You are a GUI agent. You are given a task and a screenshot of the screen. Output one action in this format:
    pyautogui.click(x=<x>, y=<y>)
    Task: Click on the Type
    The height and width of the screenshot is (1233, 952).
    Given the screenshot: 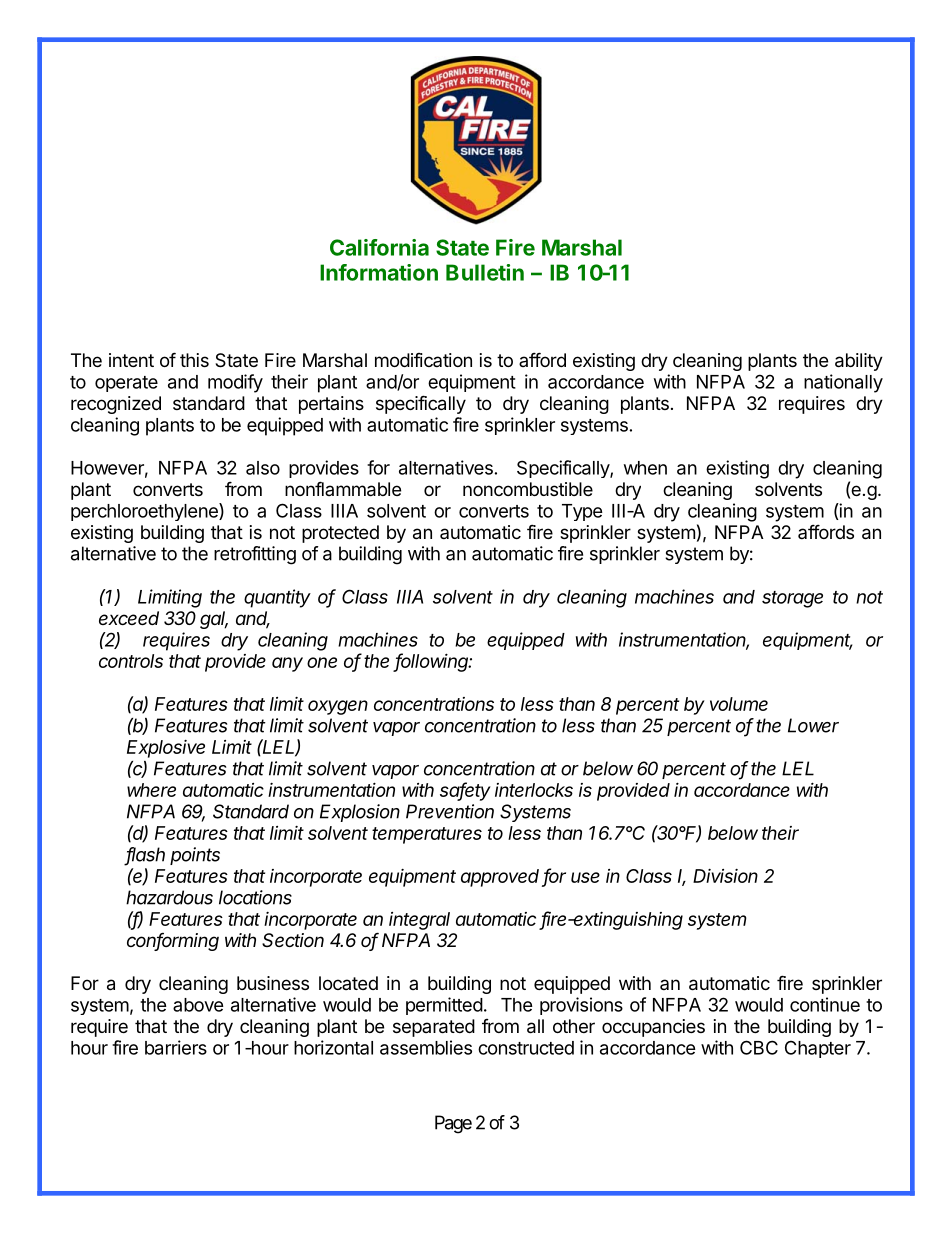 What is the action you would take?
    pyautogui.click(x=582, y=512)
